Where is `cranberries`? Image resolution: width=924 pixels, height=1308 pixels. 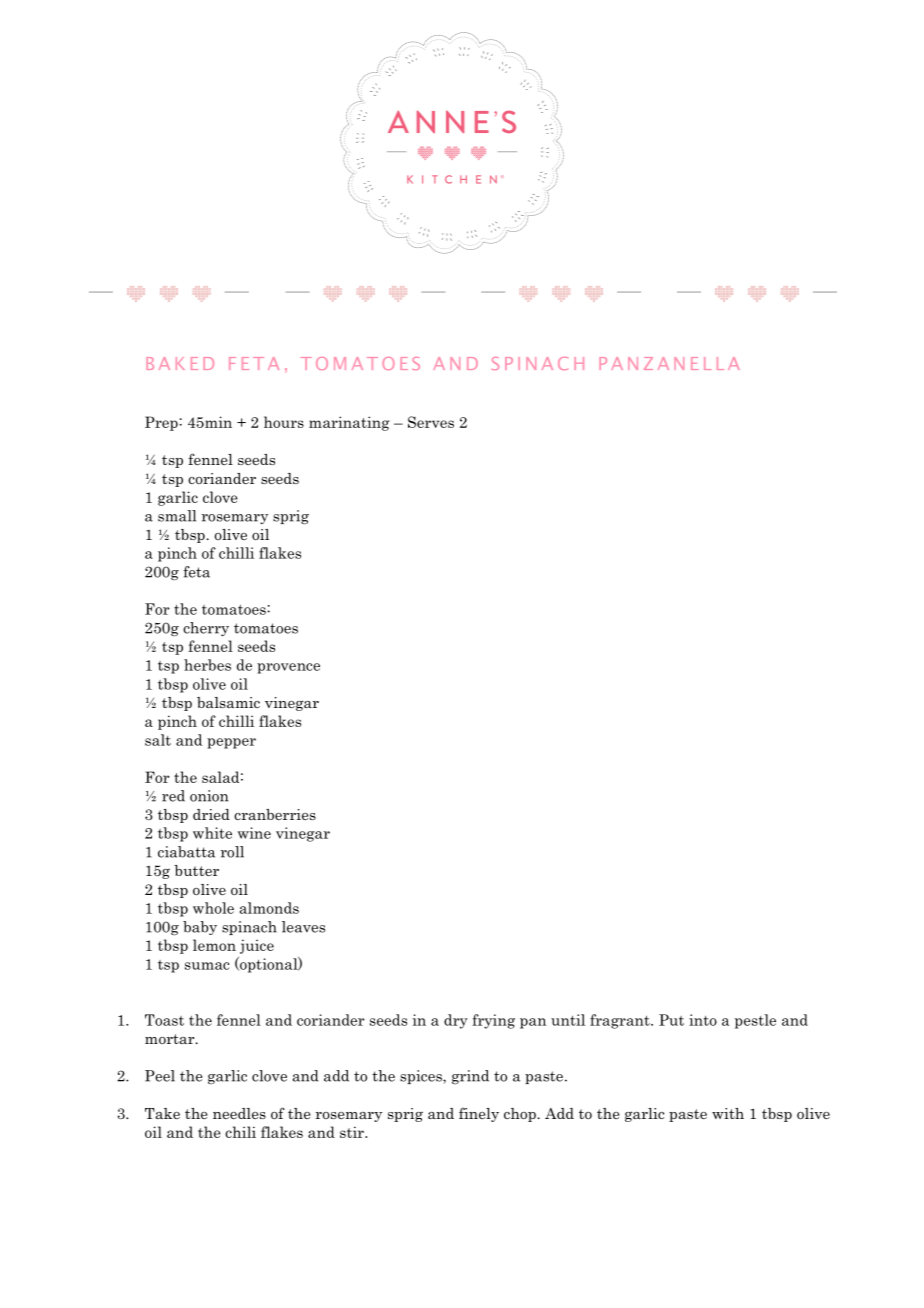
cranberries is located at coordinates (275, 814).
